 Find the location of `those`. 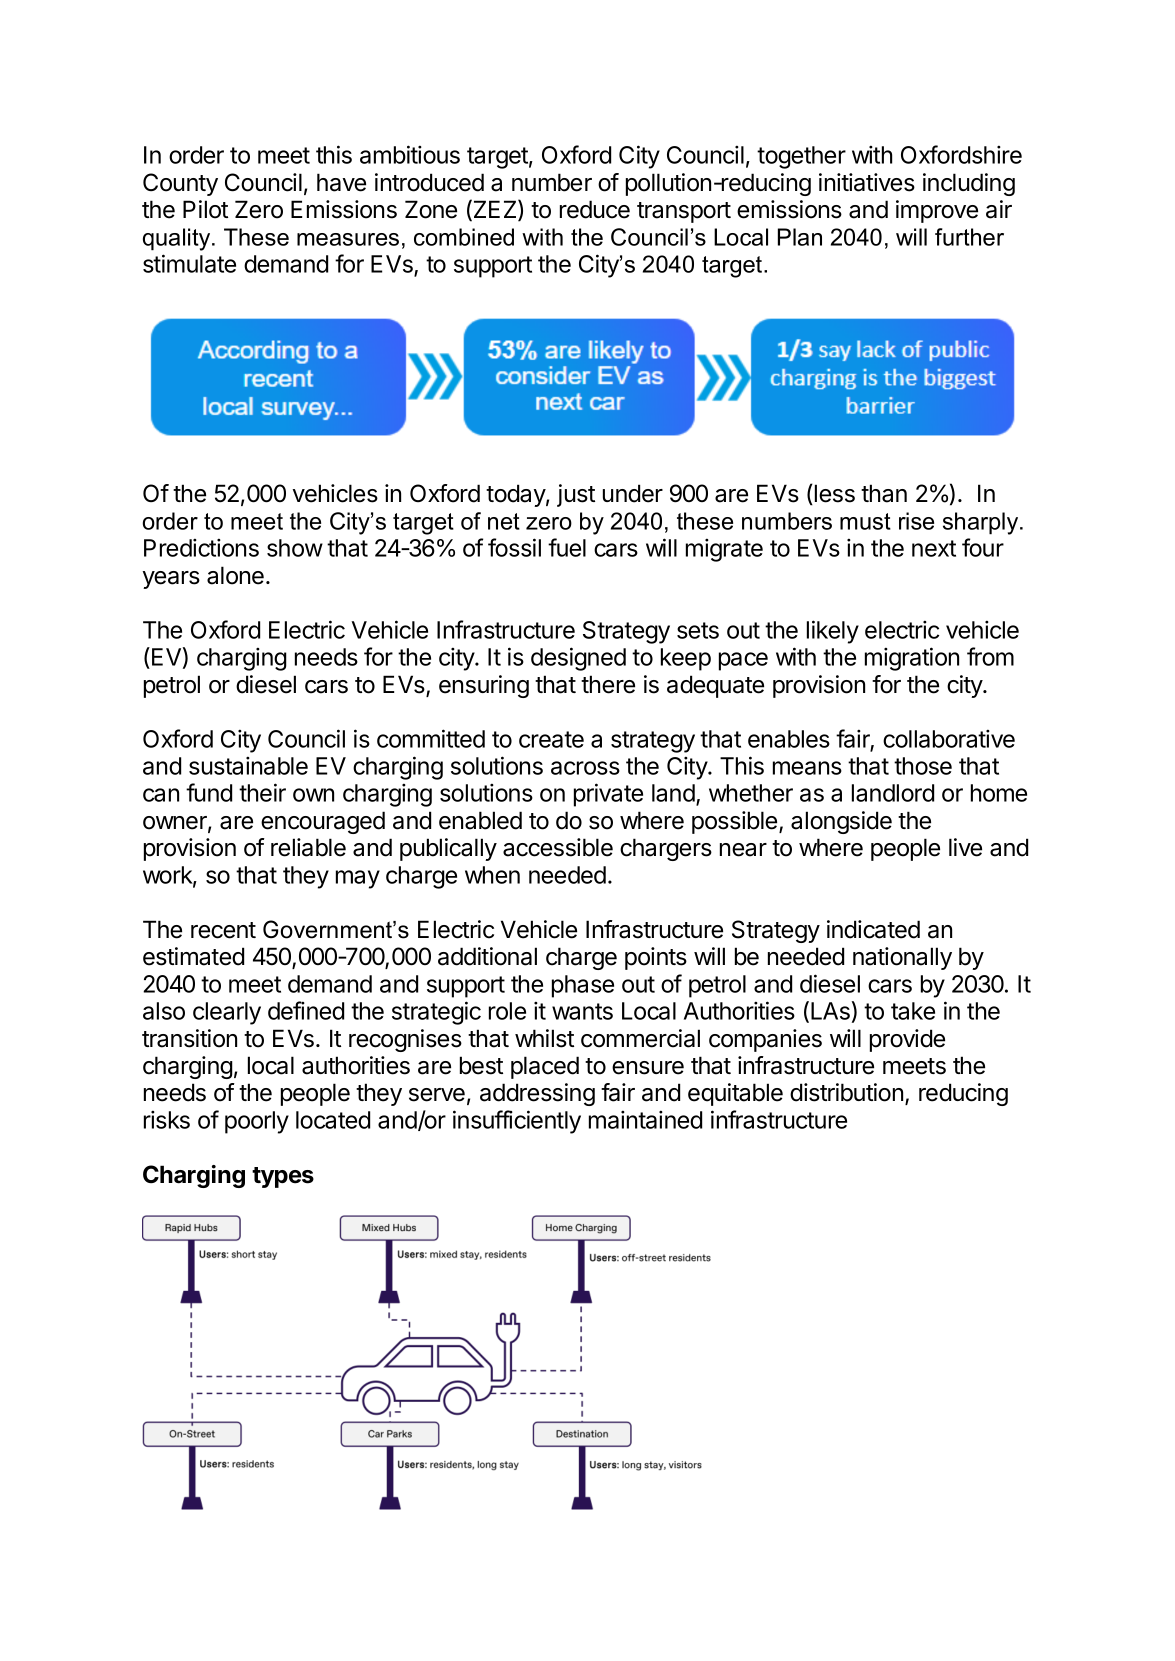

those is located at coordinates (923, 766).
